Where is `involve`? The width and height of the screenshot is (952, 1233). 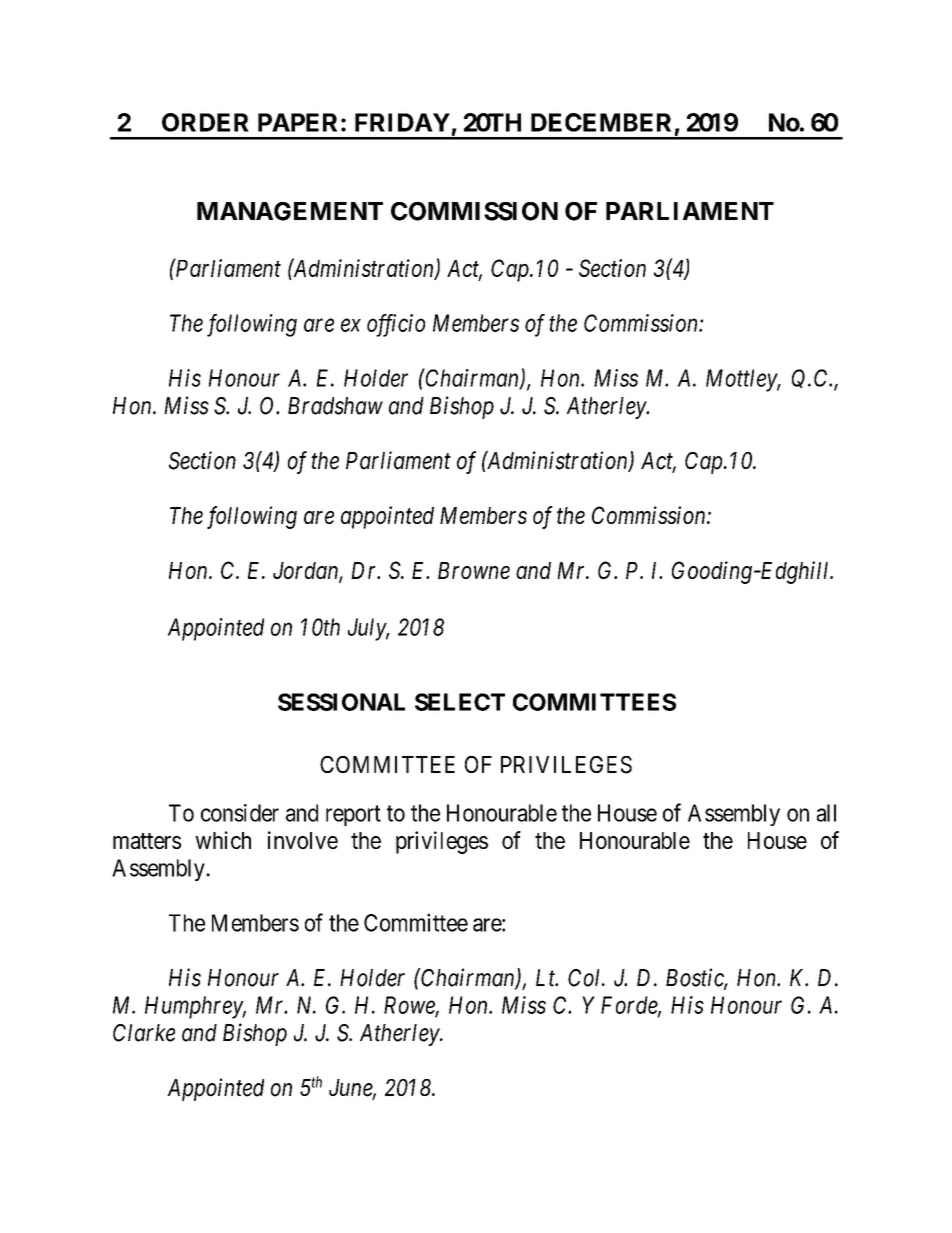 involve is located at coordinates (303, 840).
